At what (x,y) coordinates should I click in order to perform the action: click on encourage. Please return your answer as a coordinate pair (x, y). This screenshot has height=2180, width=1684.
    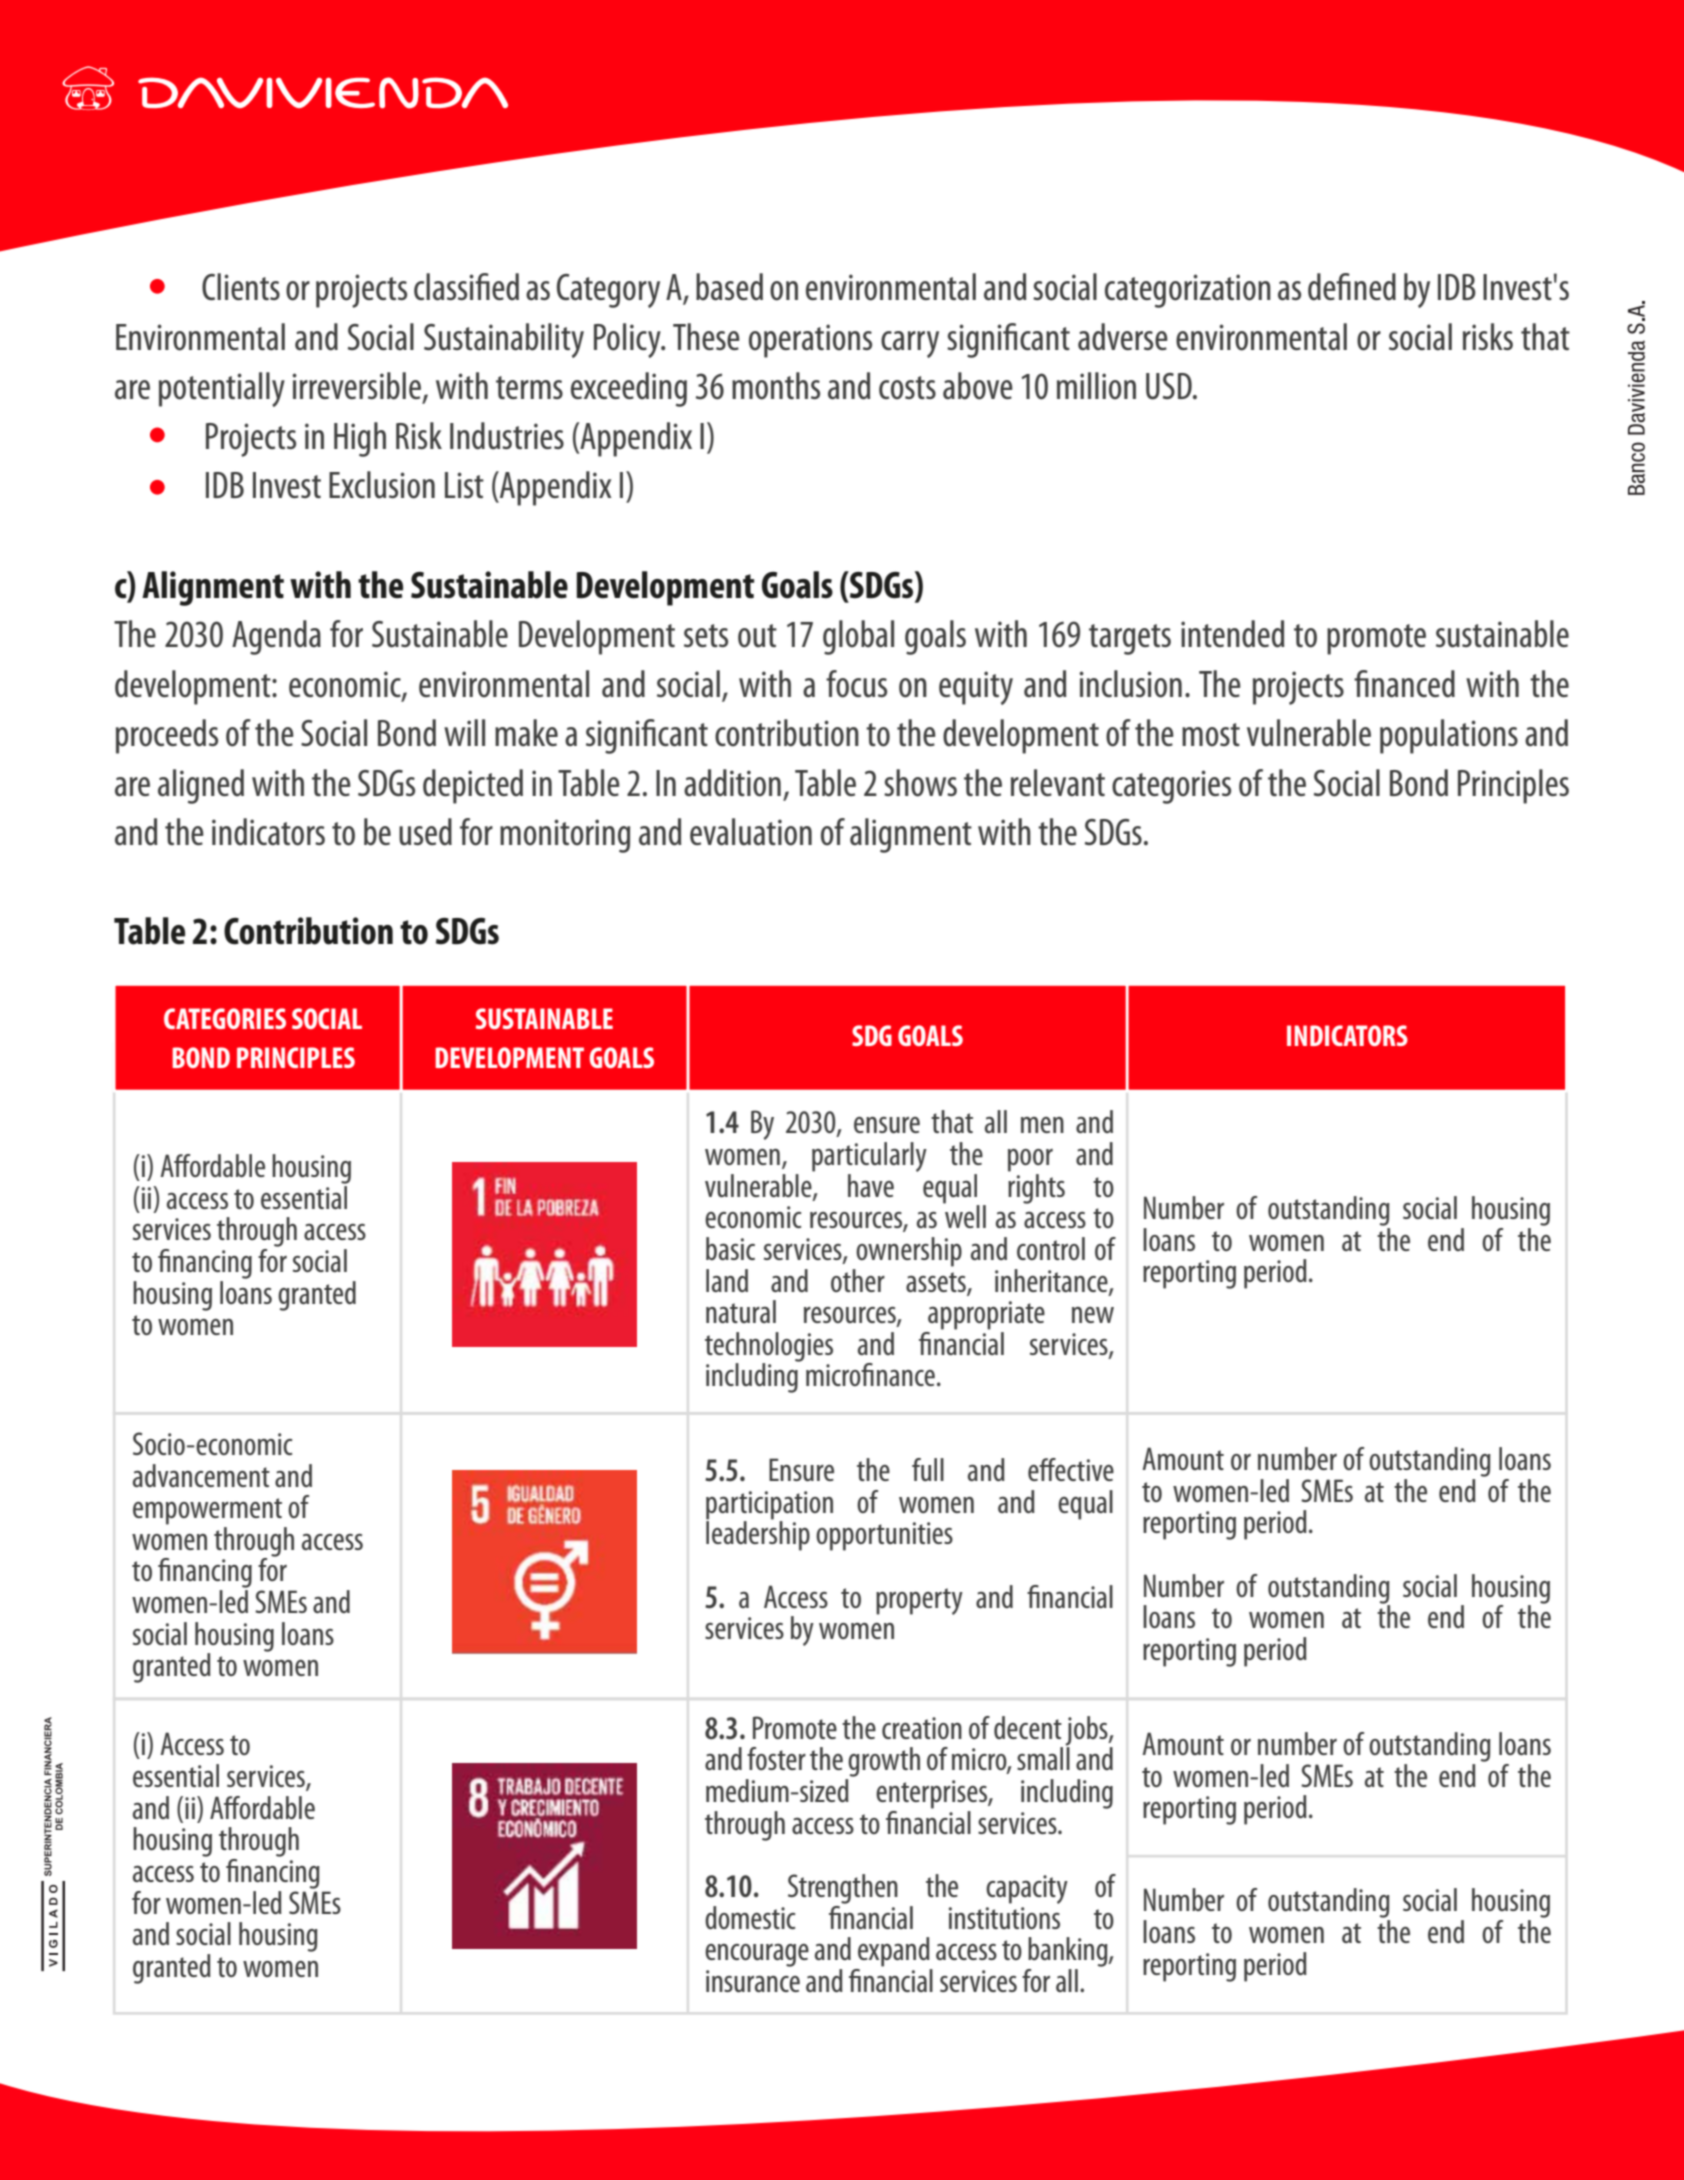
    Looking at the image, I should click on (757, 1955).
